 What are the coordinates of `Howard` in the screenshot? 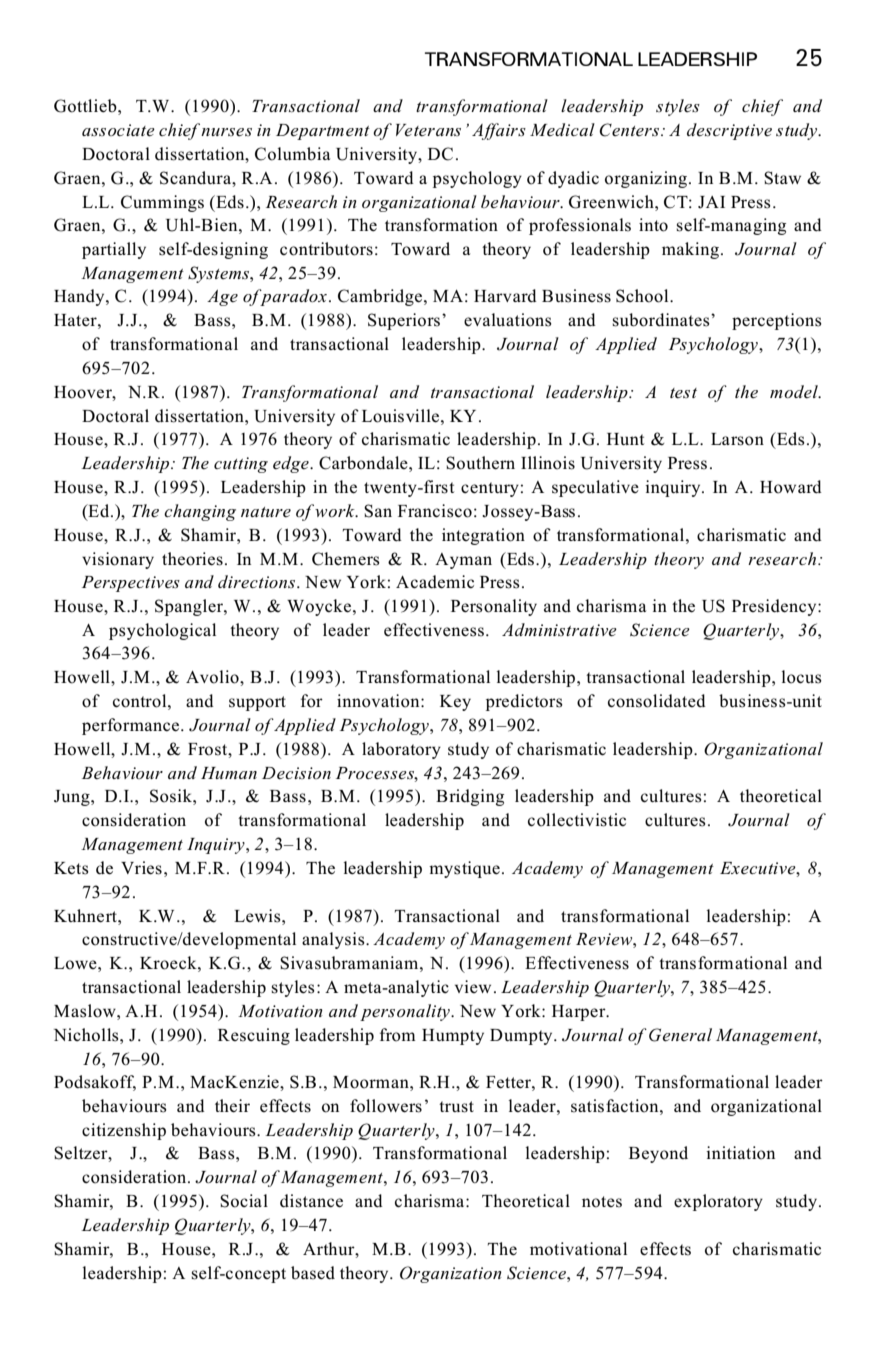 It's located at (791, 487).
